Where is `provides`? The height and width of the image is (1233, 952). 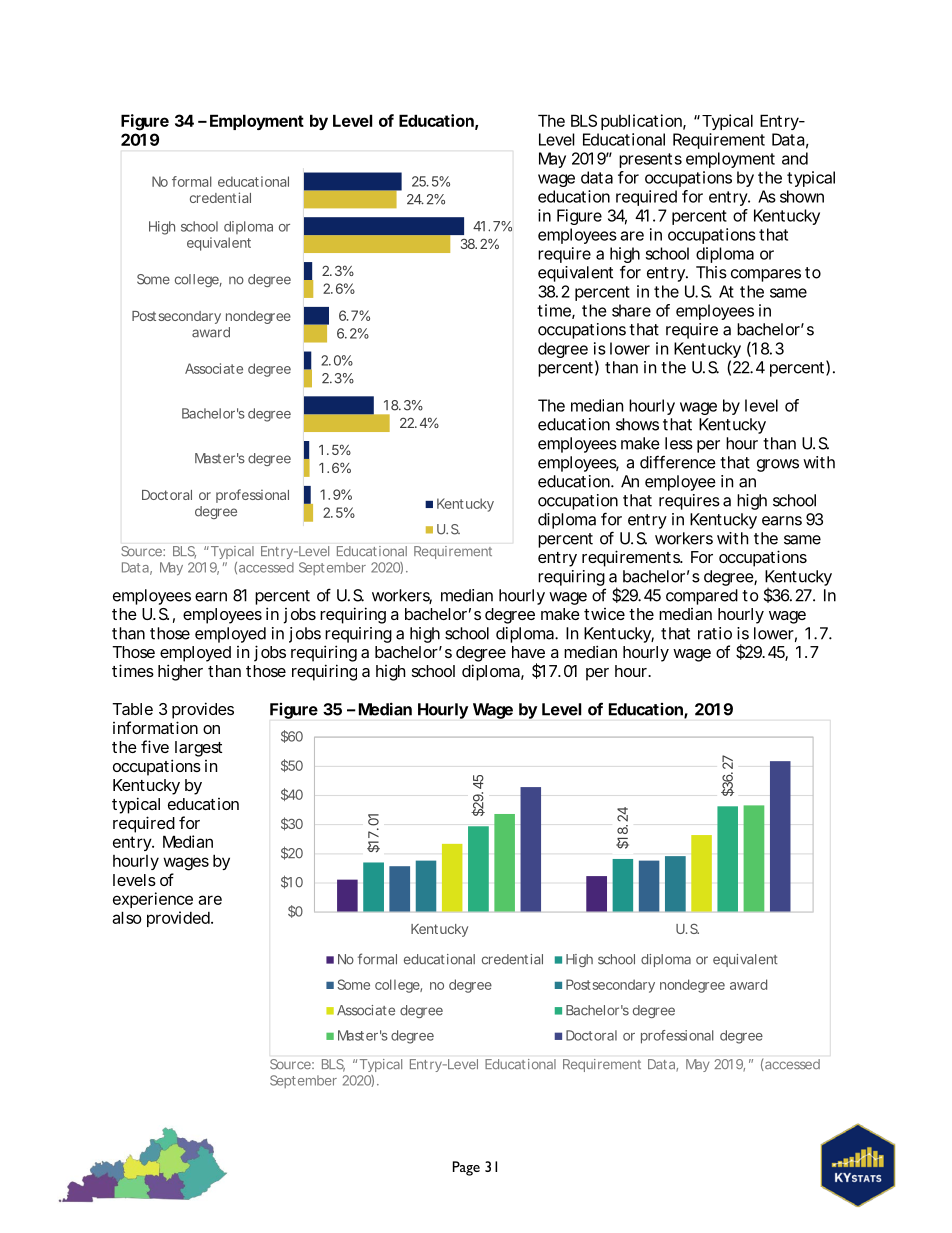 provides is located at coordinates (203, 710).
